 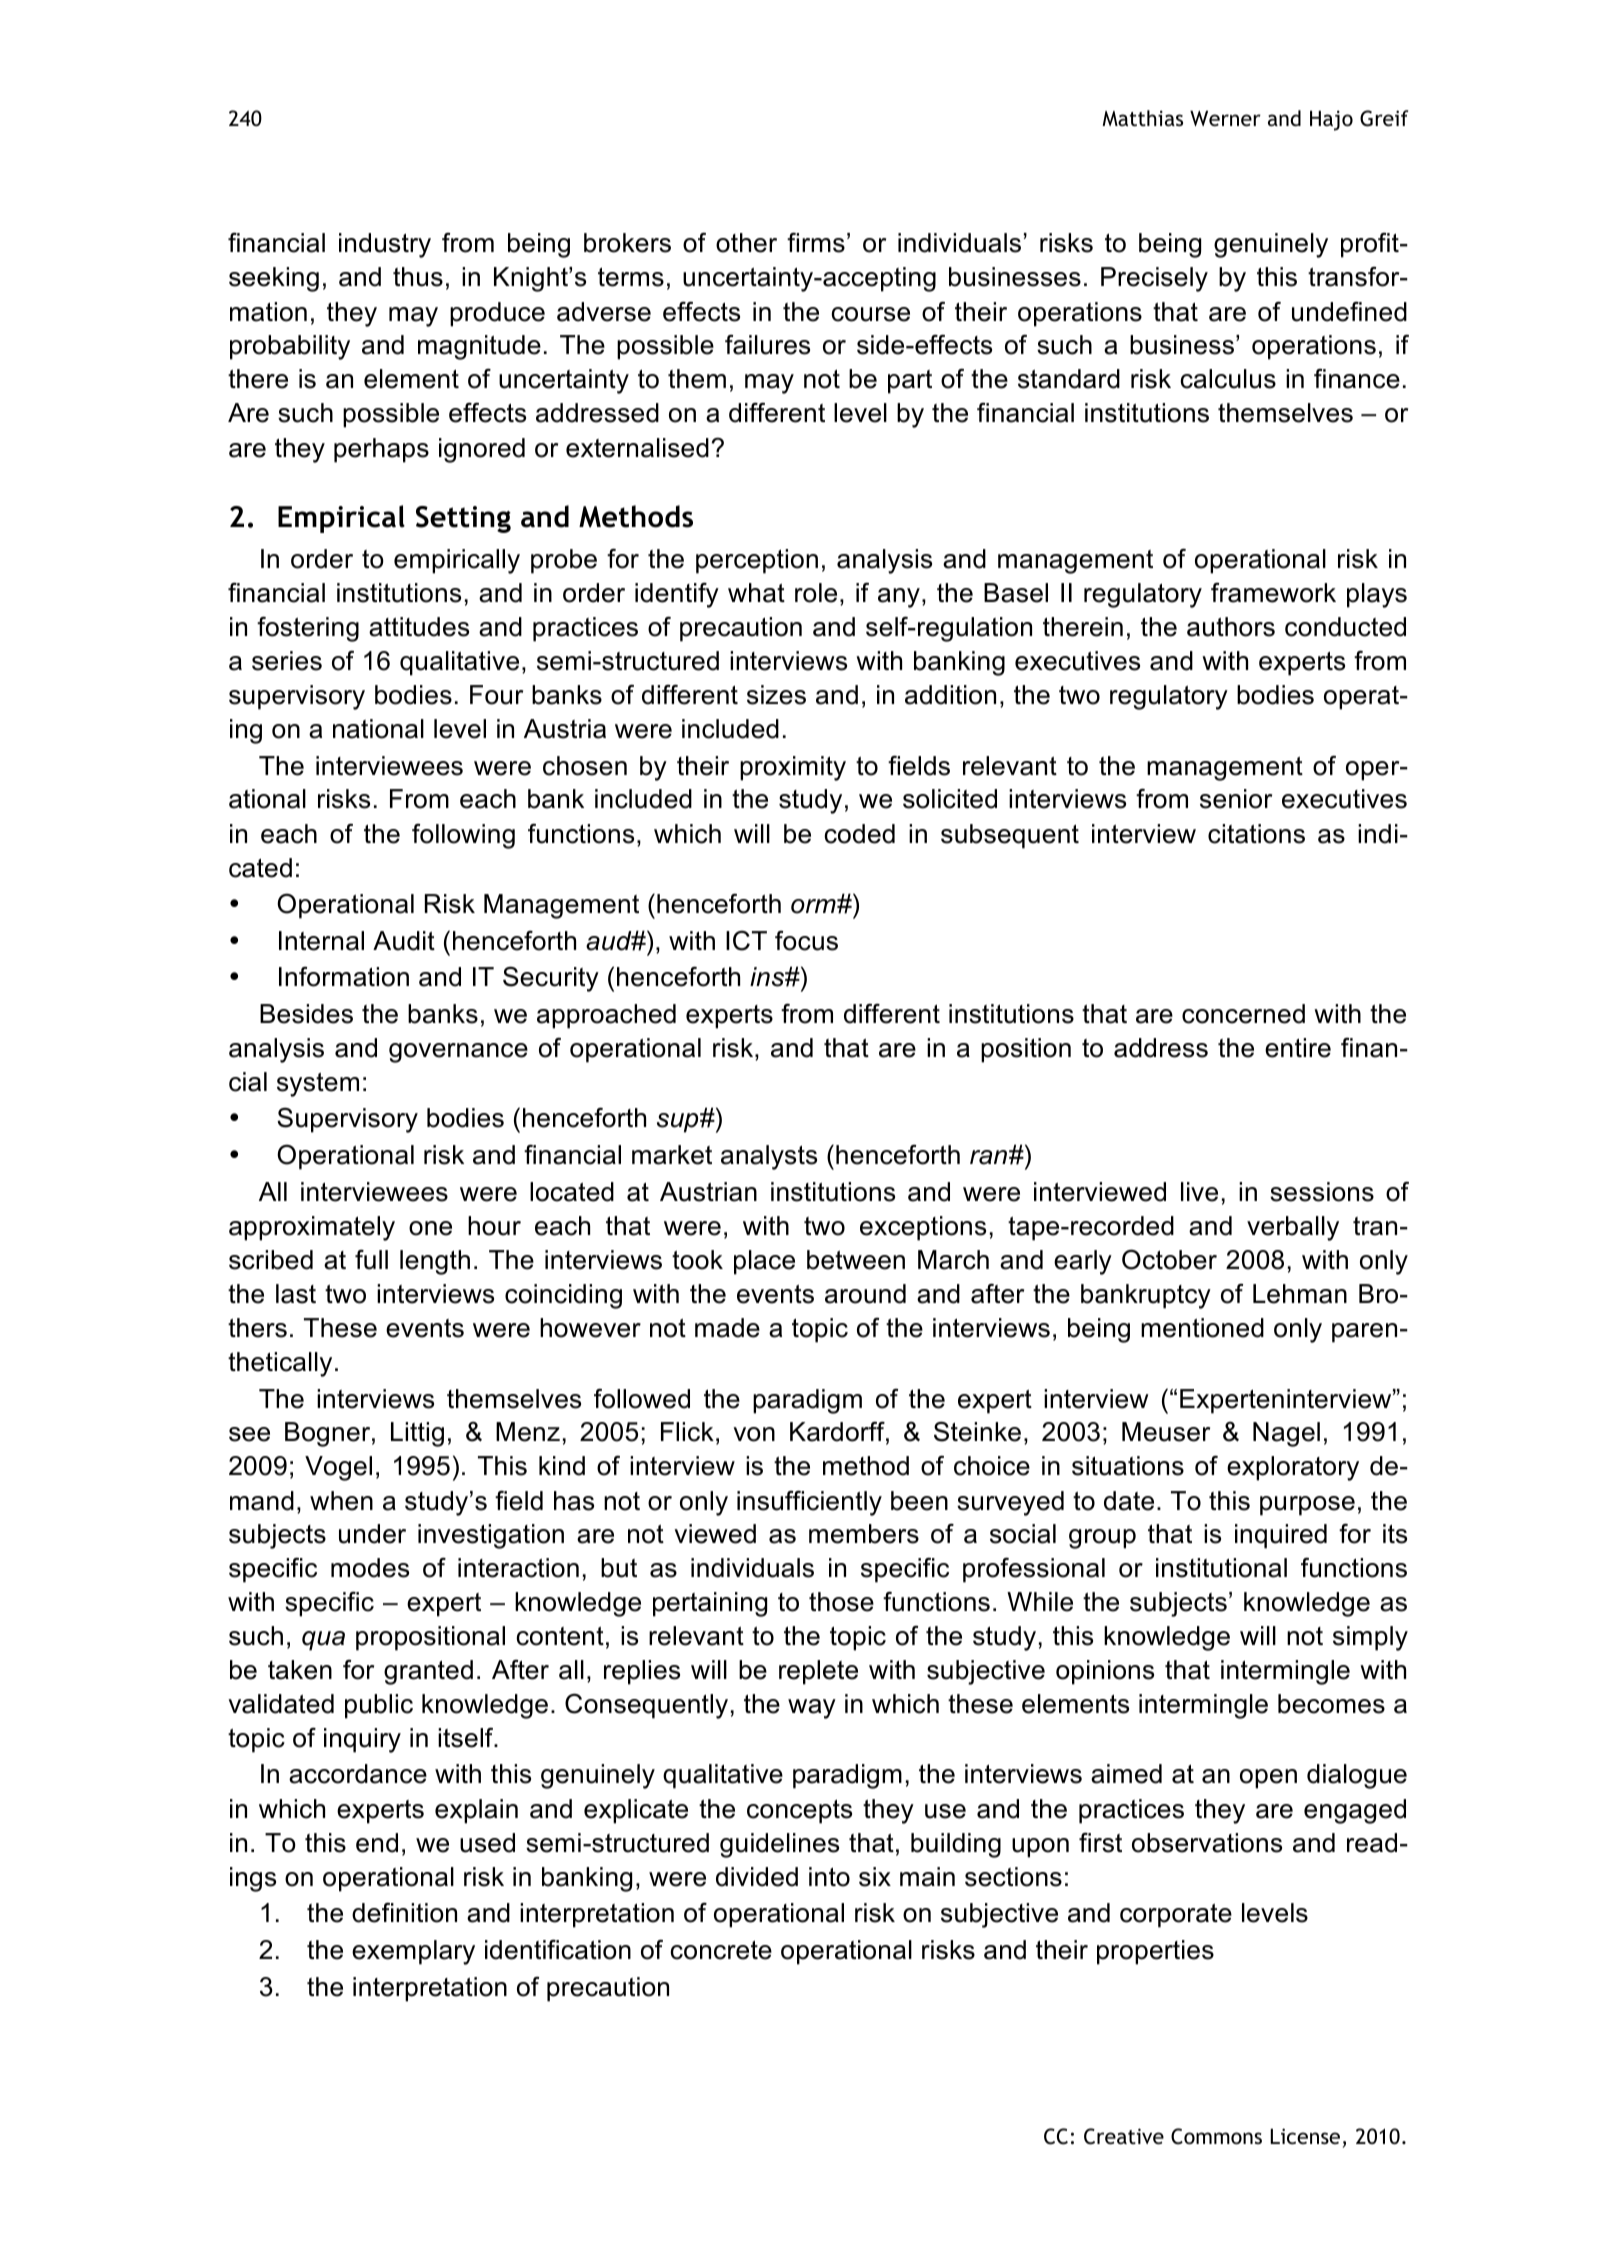 I want to click on concrete, so click(x=721, y=1950).
